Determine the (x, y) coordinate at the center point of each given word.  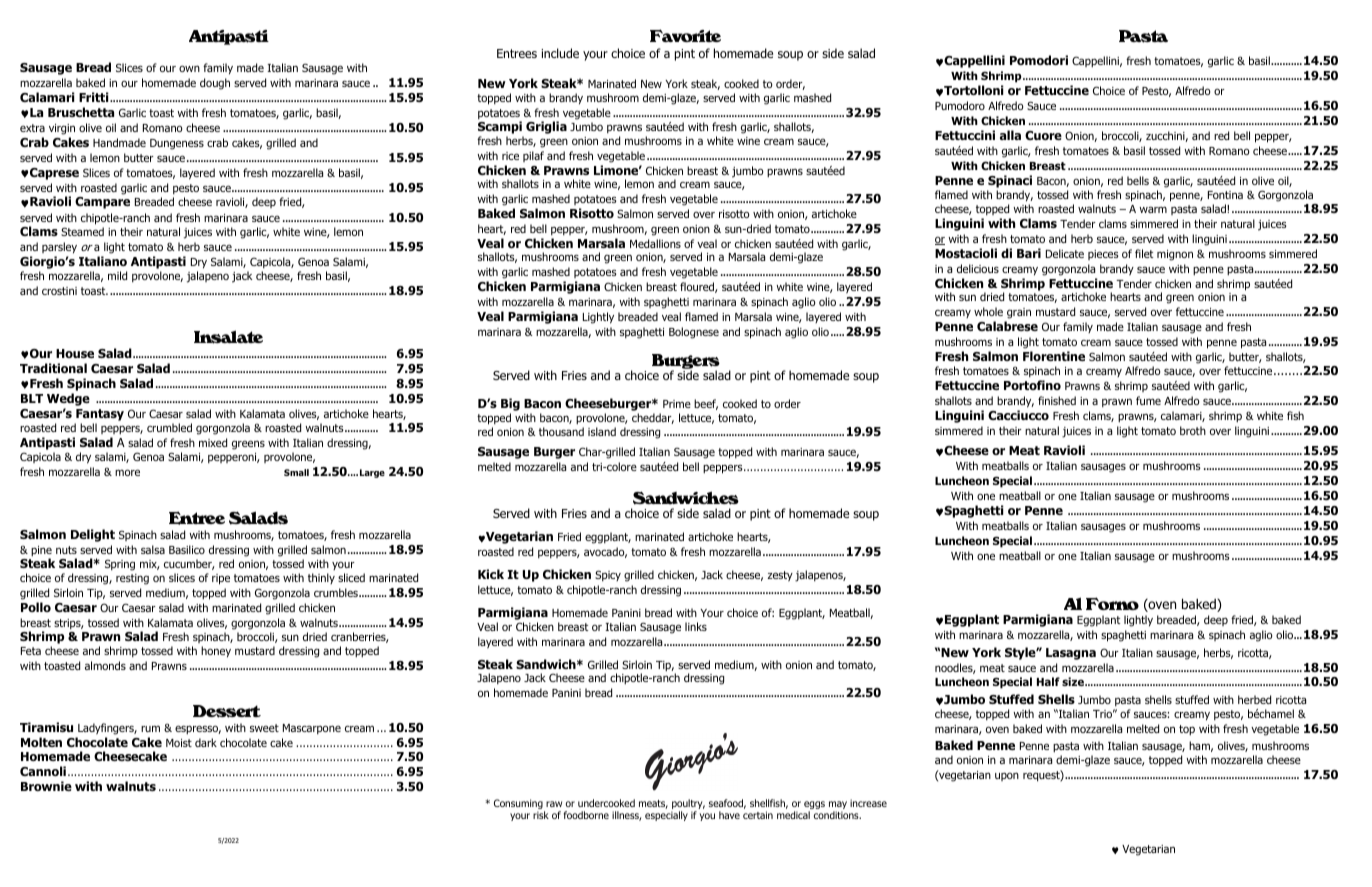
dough (215, 84)
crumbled (169, 427)
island (602, 431)
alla (1010, 135)
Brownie (46, 786)
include (560, 53)
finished (1057, 400)
